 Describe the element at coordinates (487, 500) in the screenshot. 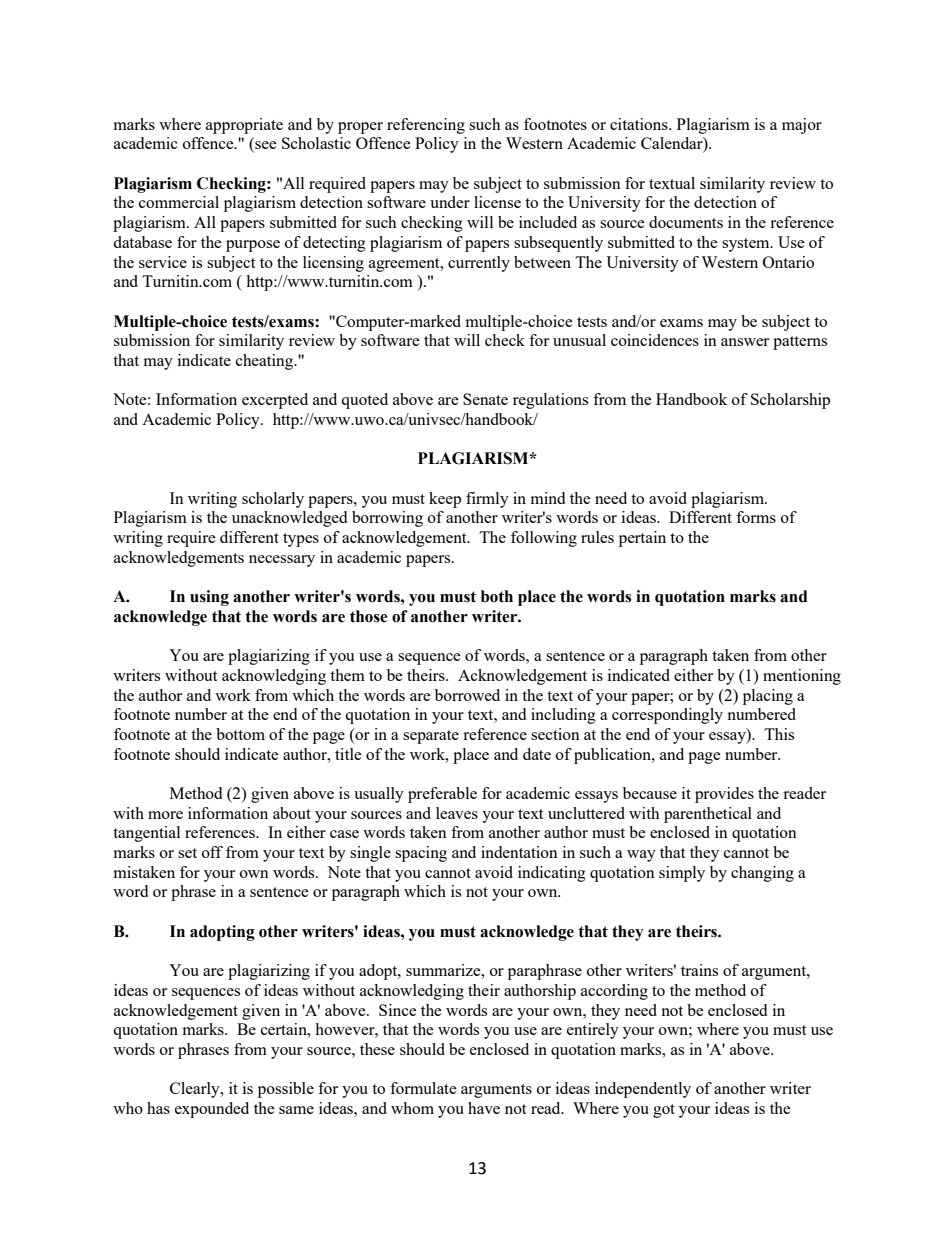

I see `firmly` at that location.
